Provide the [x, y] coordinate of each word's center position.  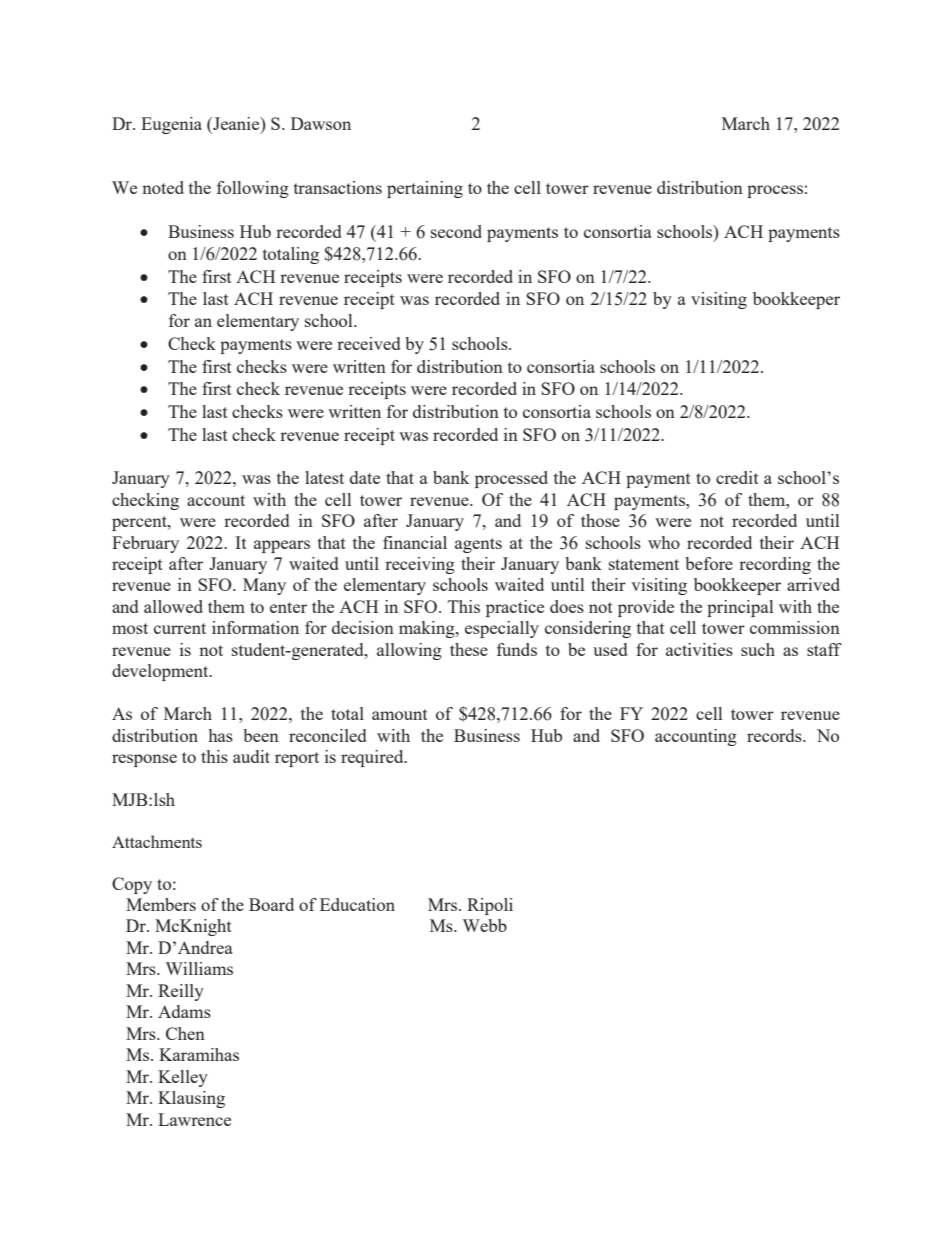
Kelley [183, 1078]
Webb [485, 925]
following [253, 189]
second [456, 231]
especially [502, 629]
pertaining [425, 189]
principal [740, 608]
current [180, 628]
